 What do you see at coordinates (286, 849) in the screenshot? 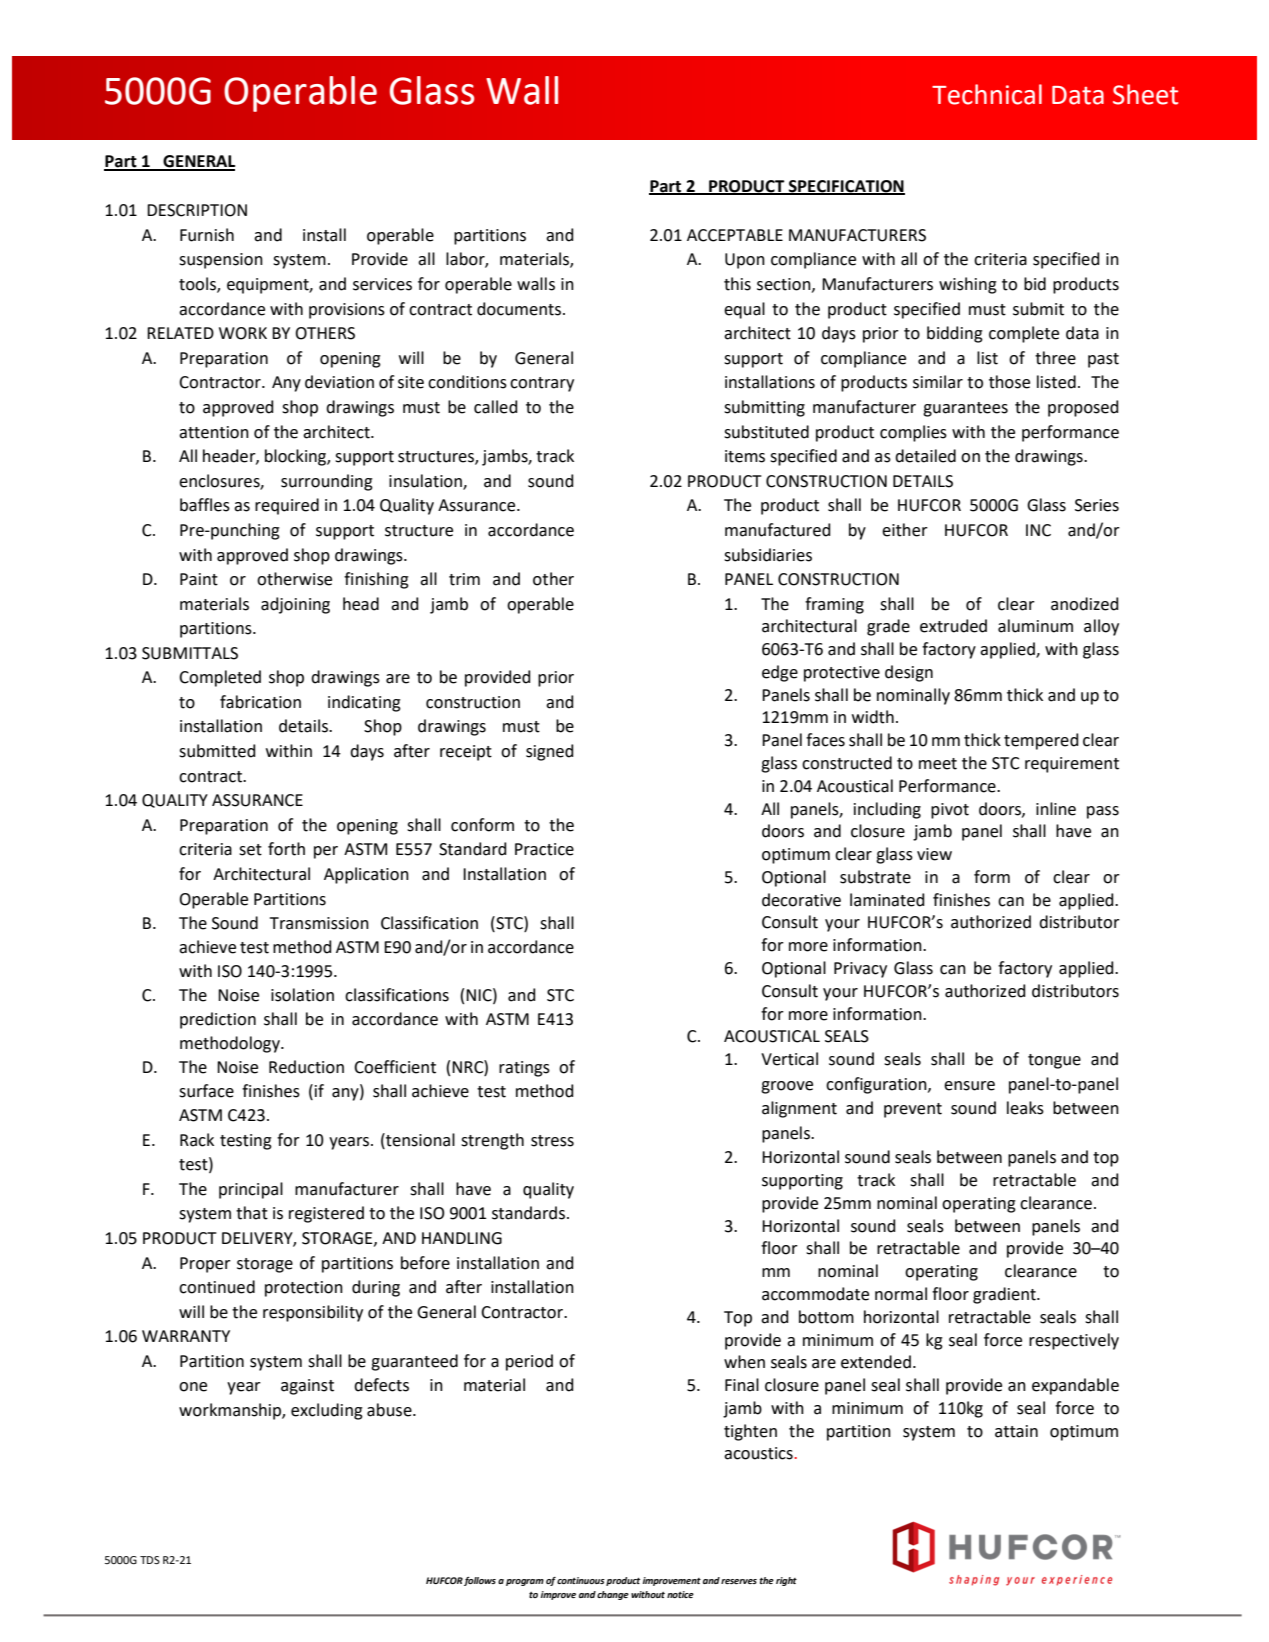
I see `forth` at bounding box center [286, 849].
